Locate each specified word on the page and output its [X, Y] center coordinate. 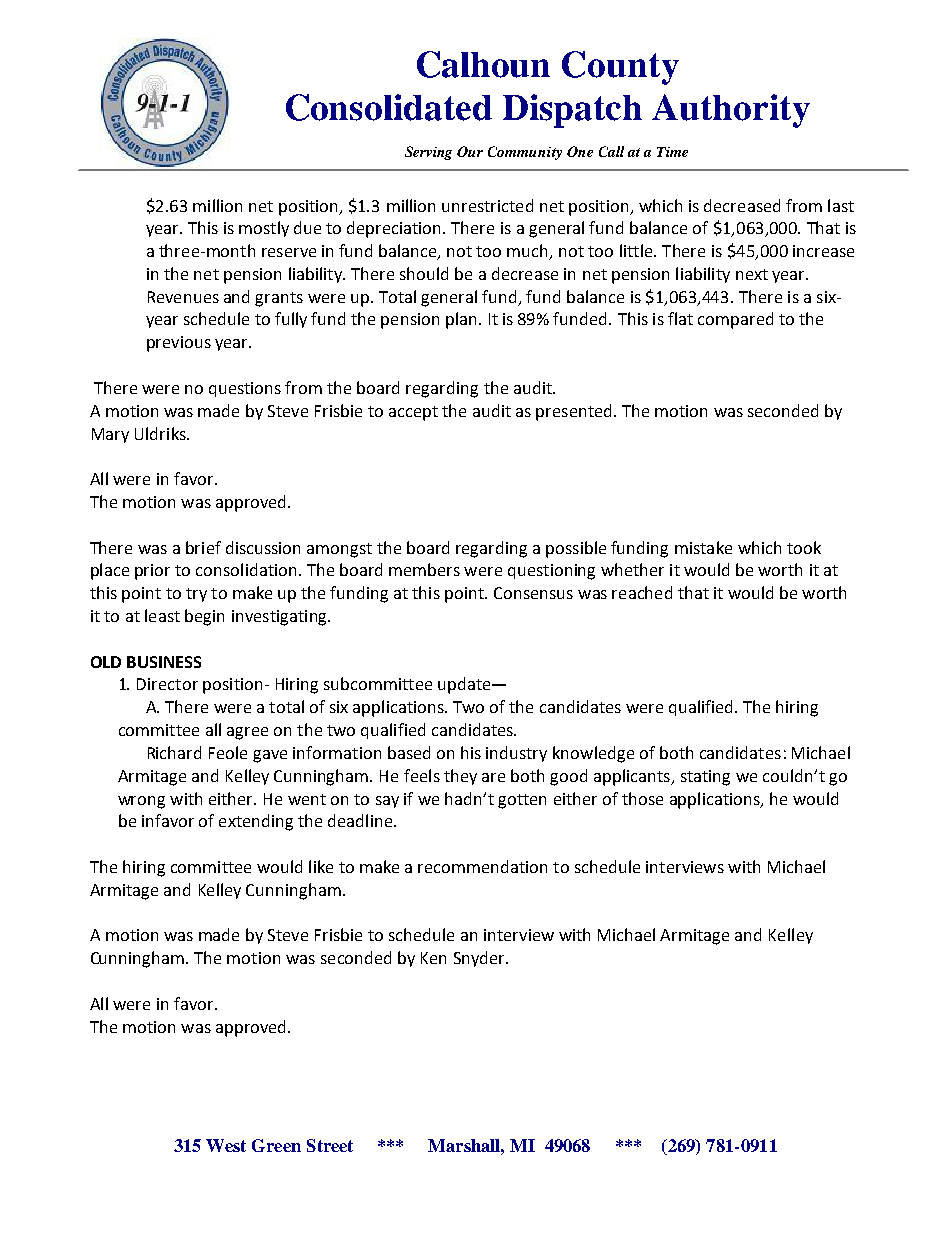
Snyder [480, 959]
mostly [264, 229]
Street [330, 1145]
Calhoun [483, 64]
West [226, 1145]
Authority [731, 111]
